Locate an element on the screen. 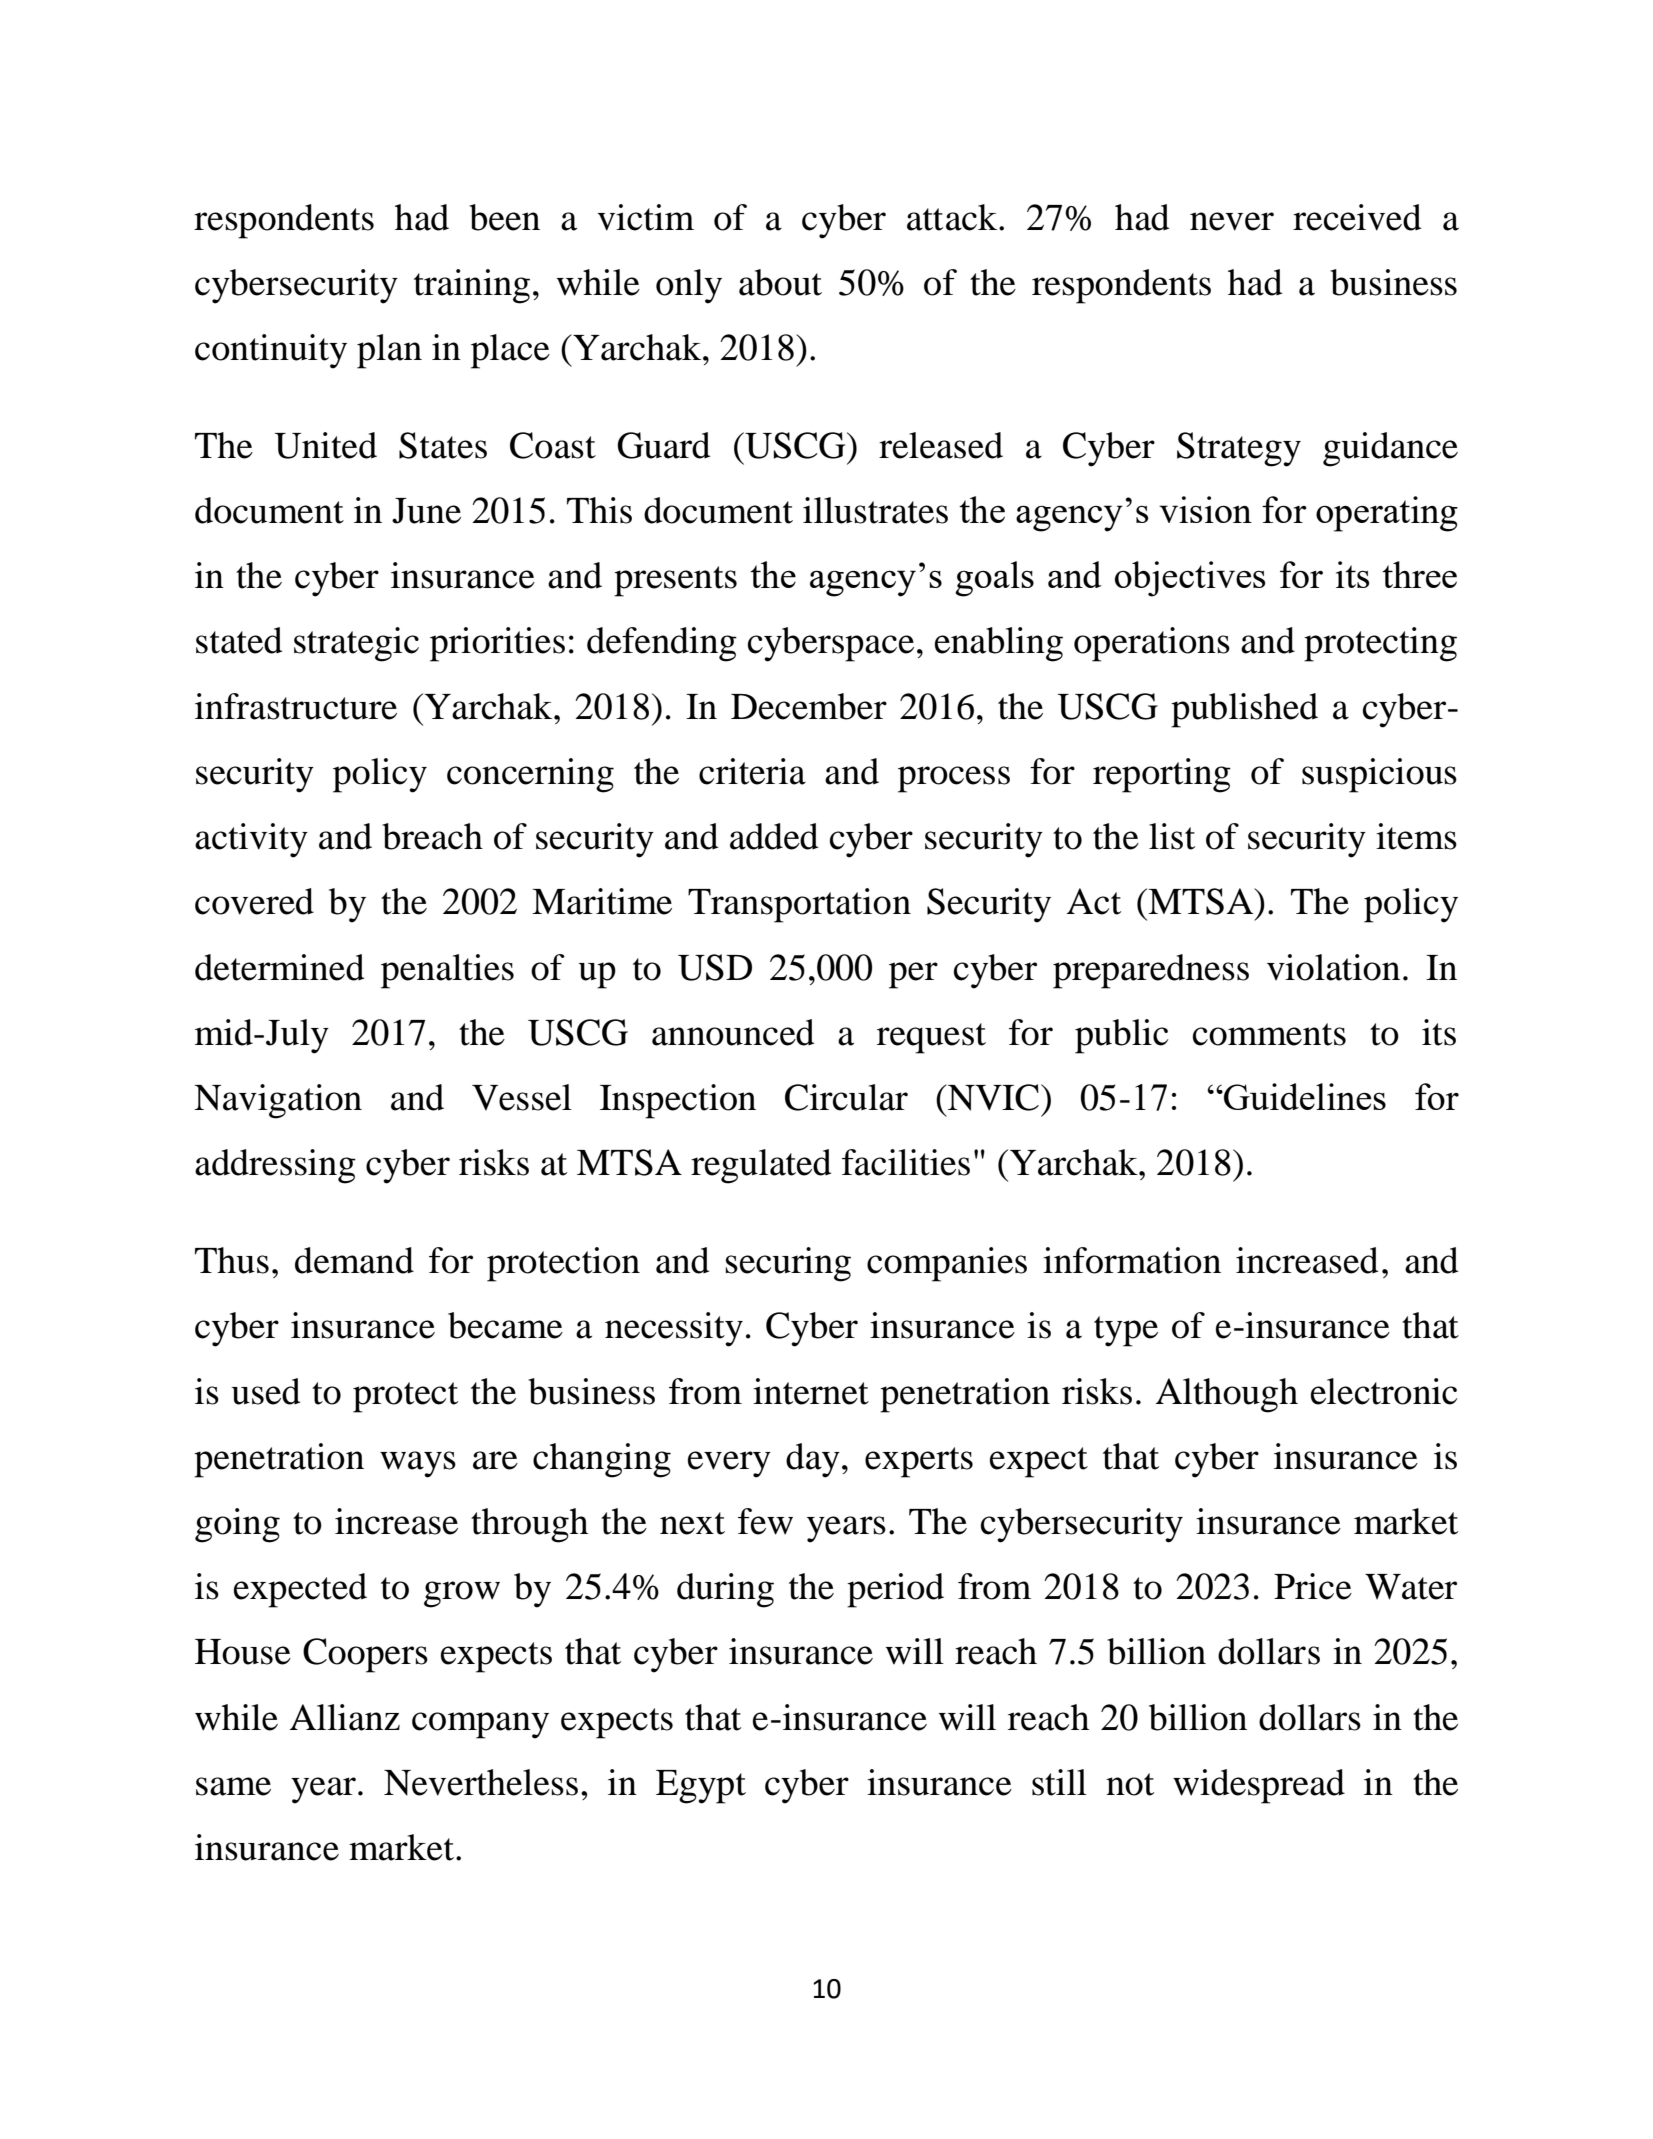 The image size is (1653, 2139). about is located at coordinates (780, 282).
